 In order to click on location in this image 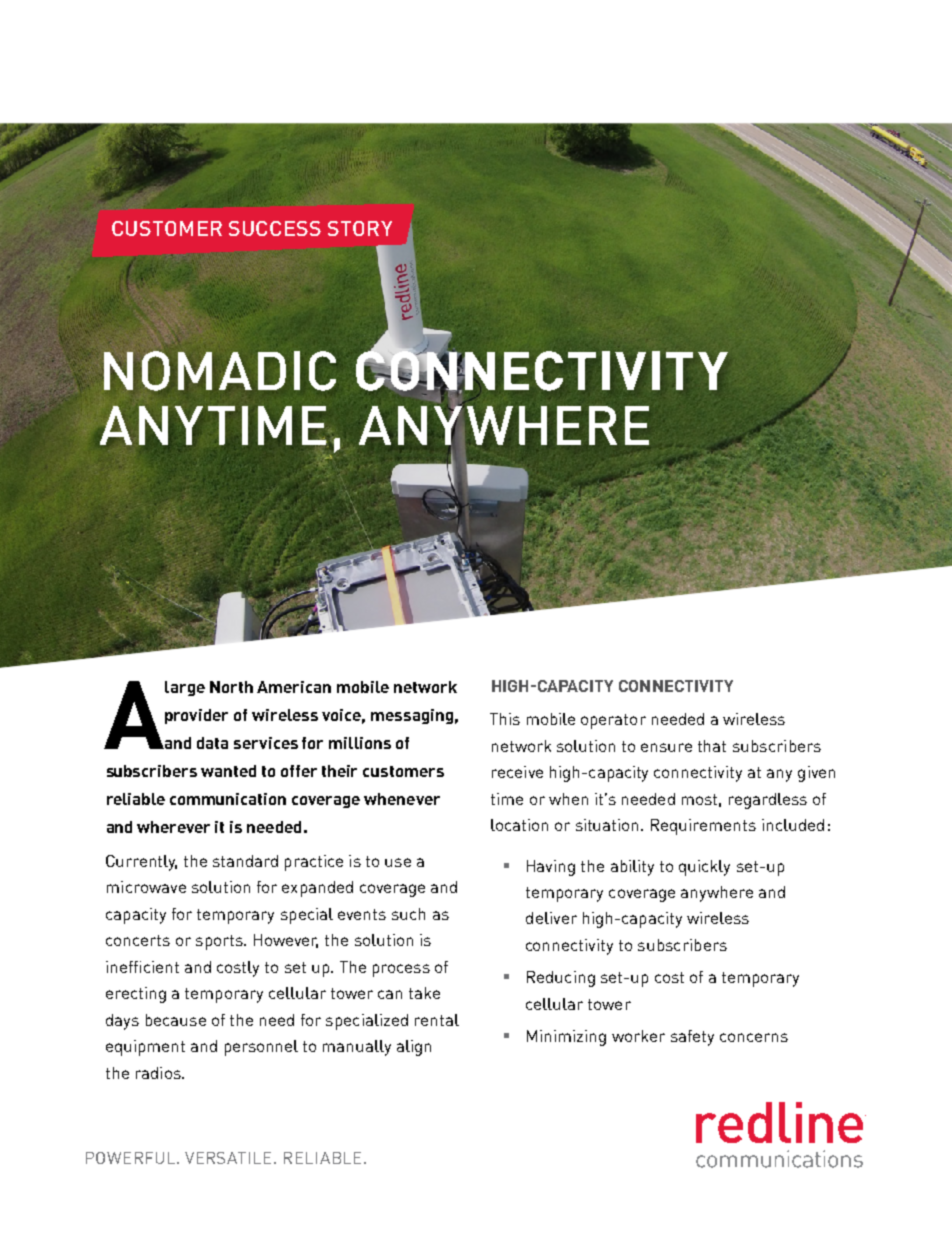, I will do `click(519, 825)`.
